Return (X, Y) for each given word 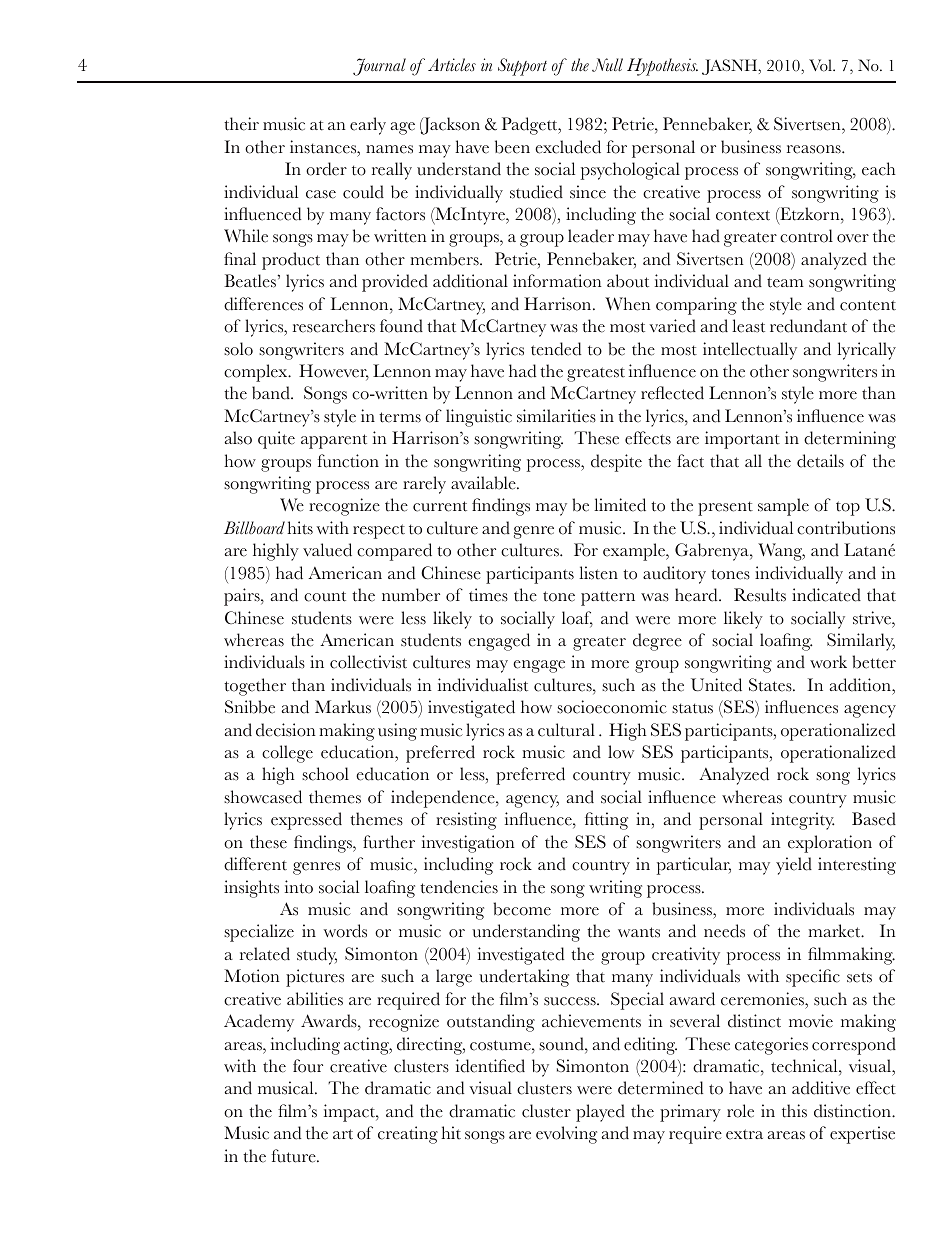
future (295, 1156)
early (368, 126)
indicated (826, 595)
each (879, 169)
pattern (608, 598)
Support (522, 67)
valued (327, 550)
